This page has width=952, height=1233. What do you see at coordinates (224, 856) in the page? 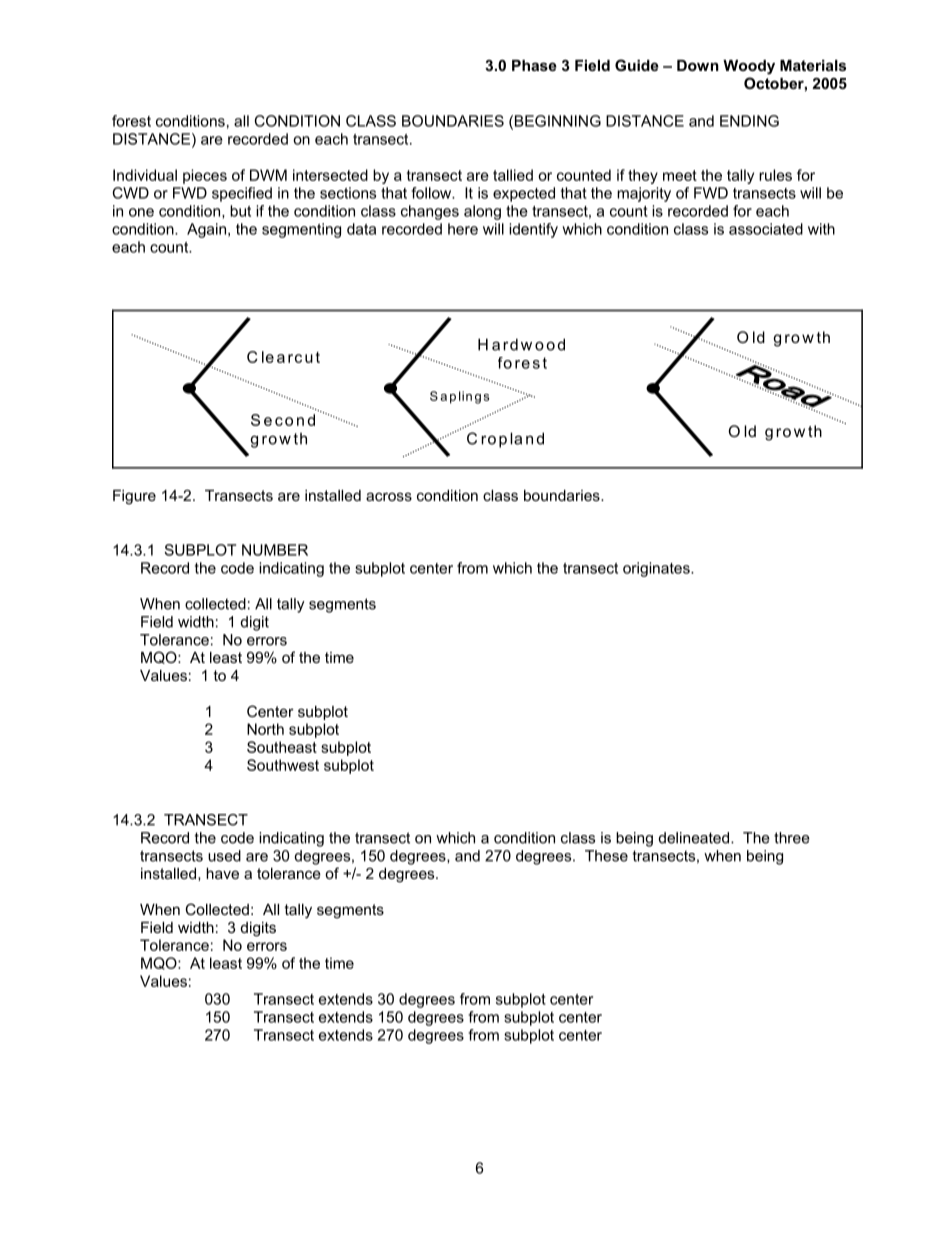
I see `used` at bounding box center [224, 856].
